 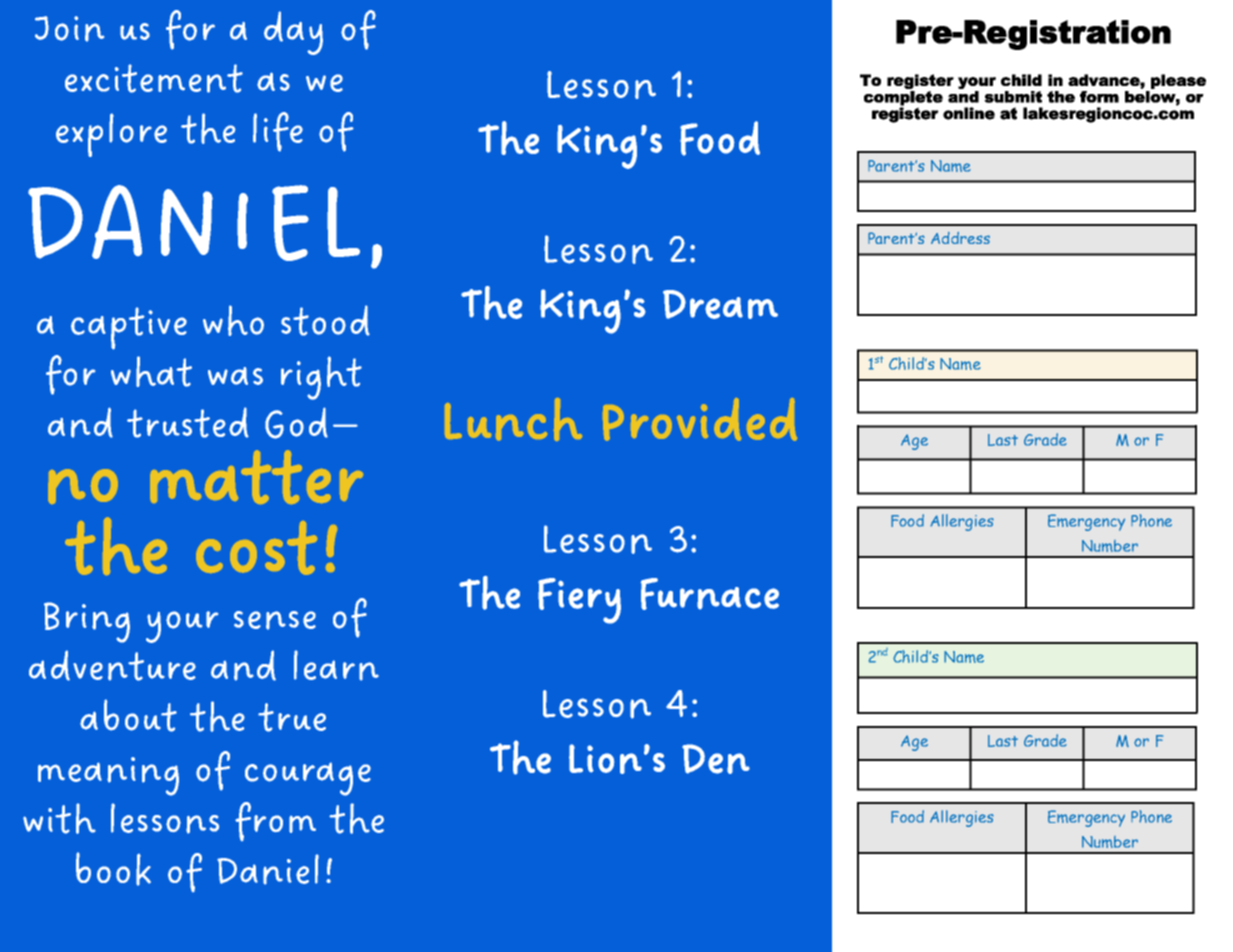 I want to click on trusted, so click(x=188, y=422).
